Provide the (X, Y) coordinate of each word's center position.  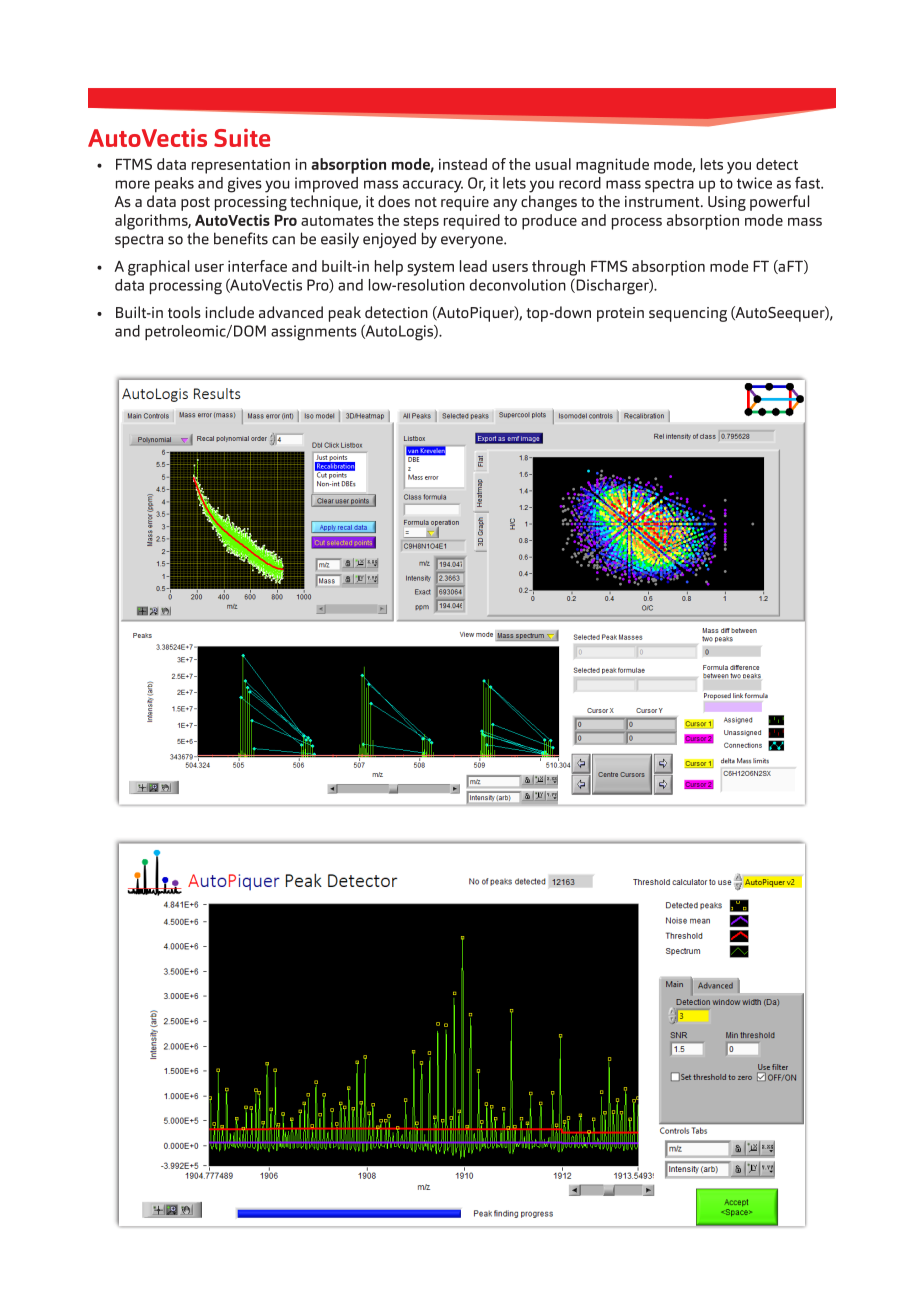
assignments (314, 333)
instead (463, 164)
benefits (241, 238)
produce (549, 222)
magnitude (612, 166)
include (229, 312)
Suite (242, 138)
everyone (473, 242)
